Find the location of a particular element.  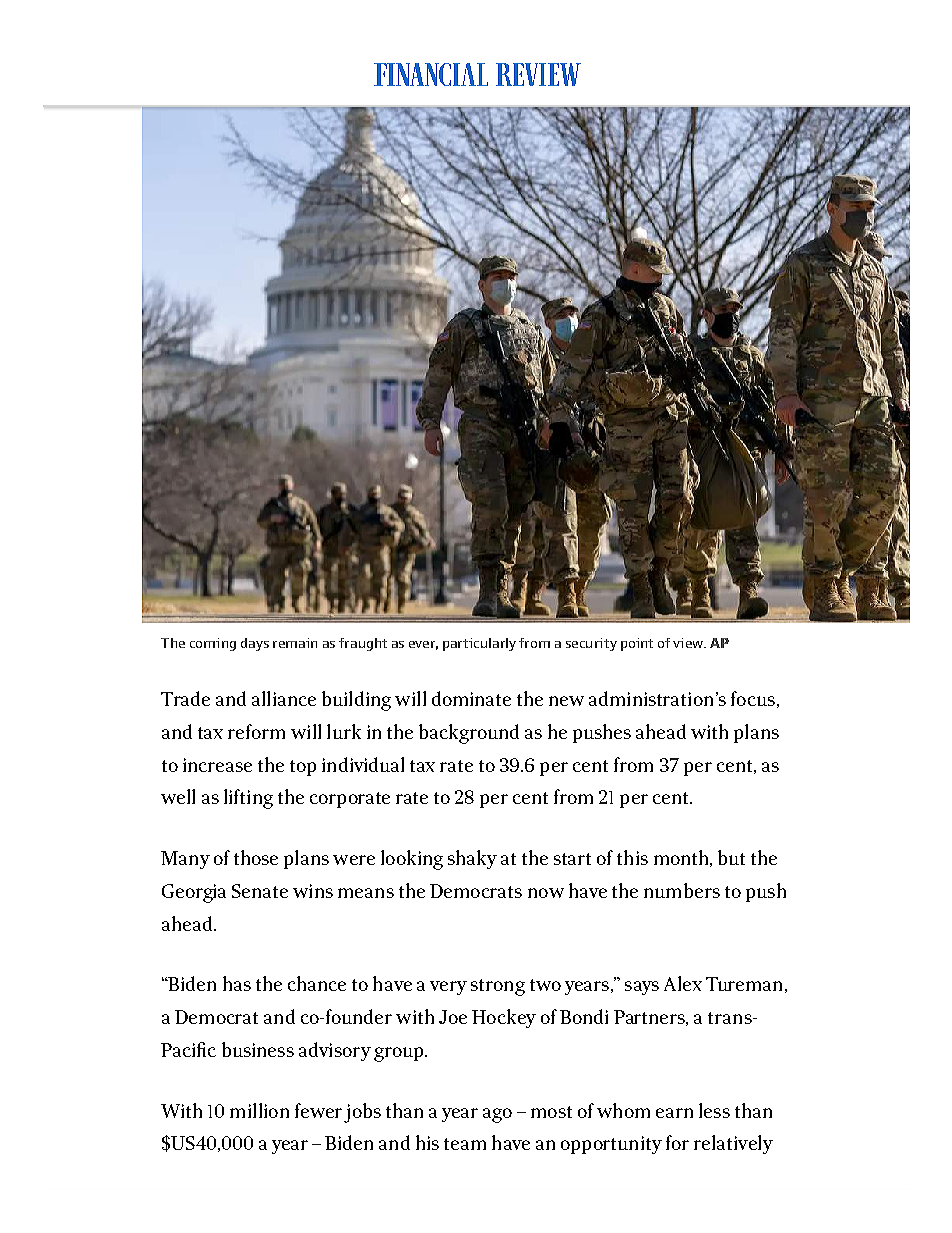

shaky is located at coordinates (472, 859).
